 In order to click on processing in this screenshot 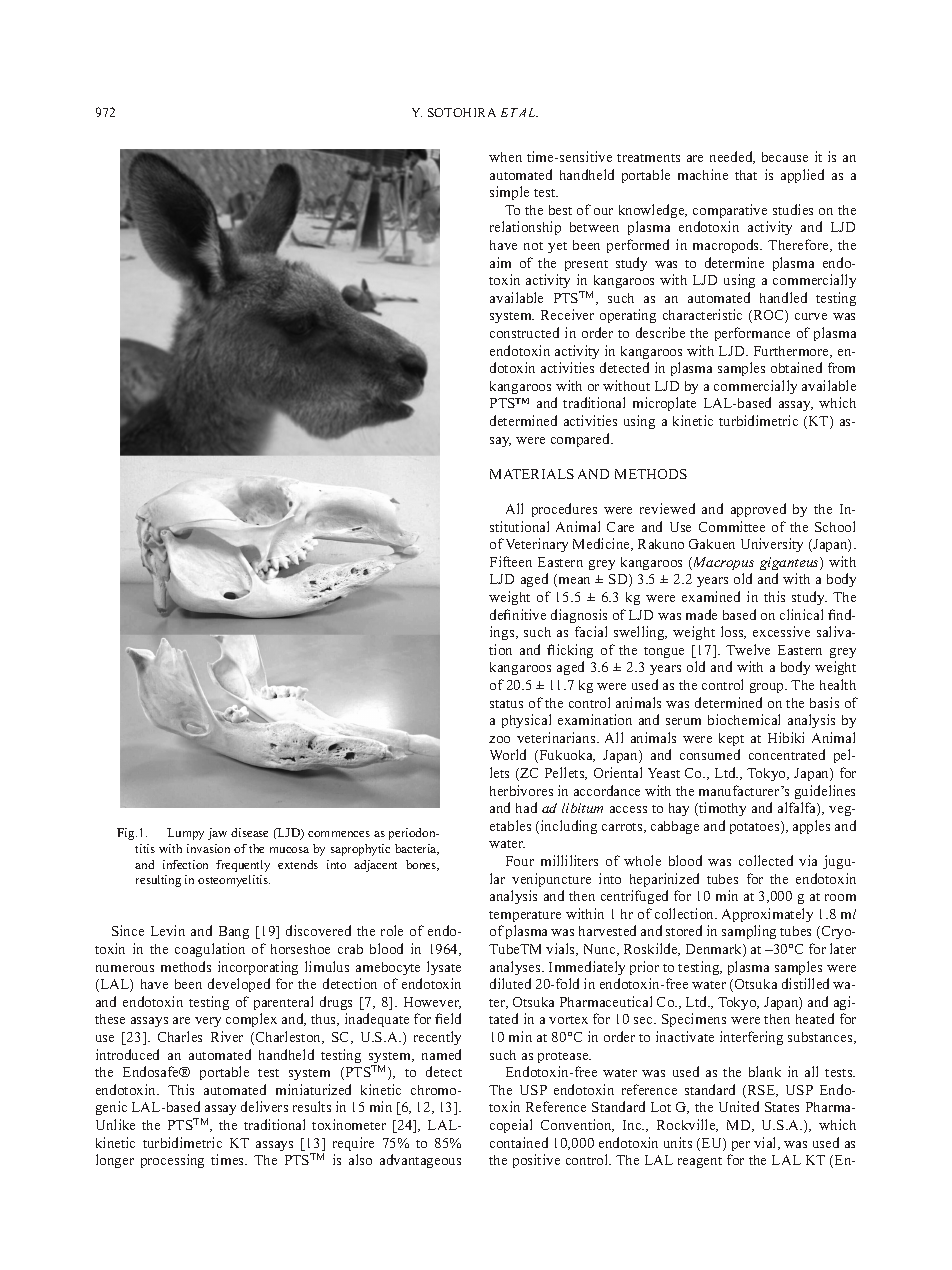, I will do `click(172, 1161)`.
